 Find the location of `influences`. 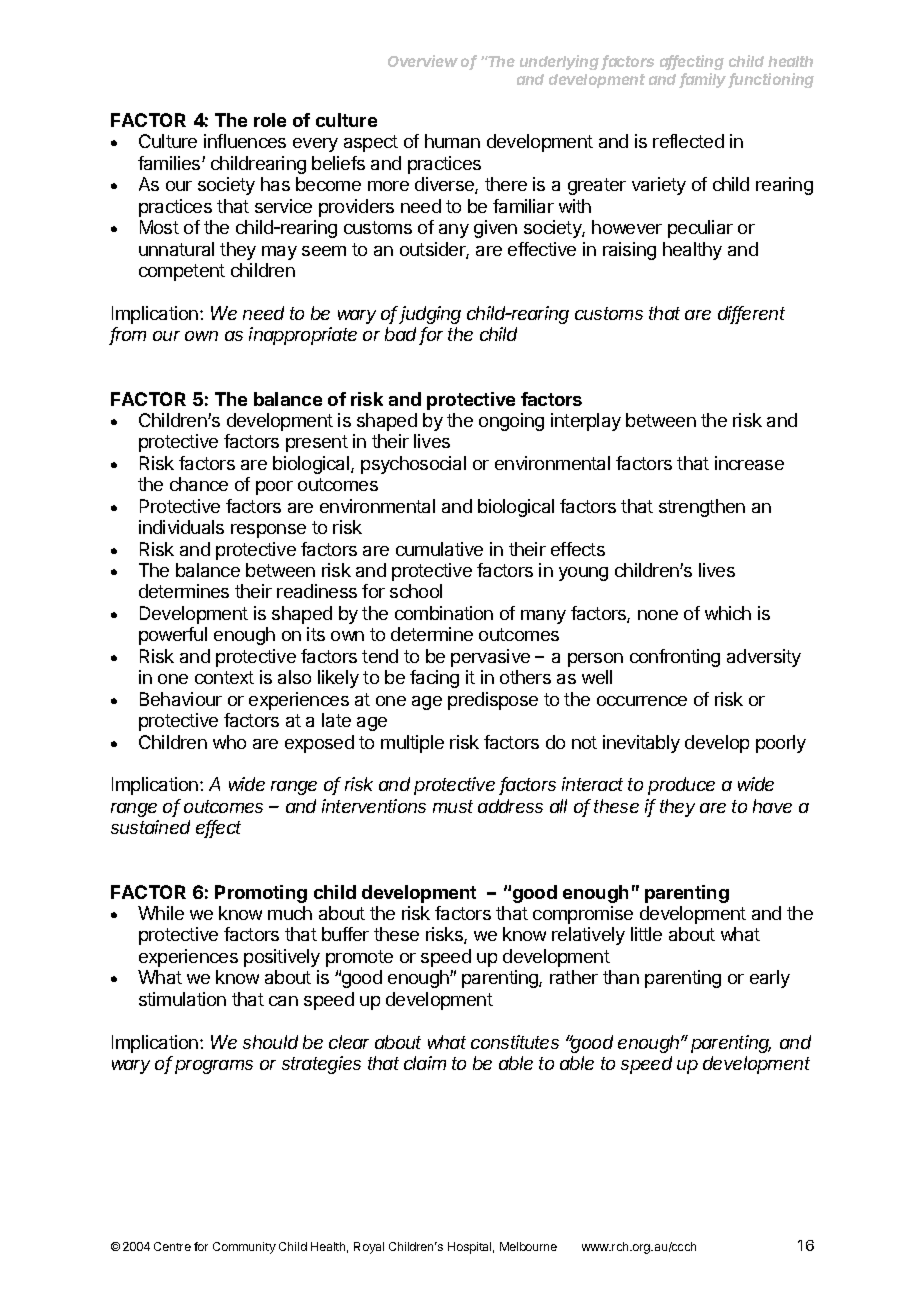

influences is located at coordinates (245, 141).
